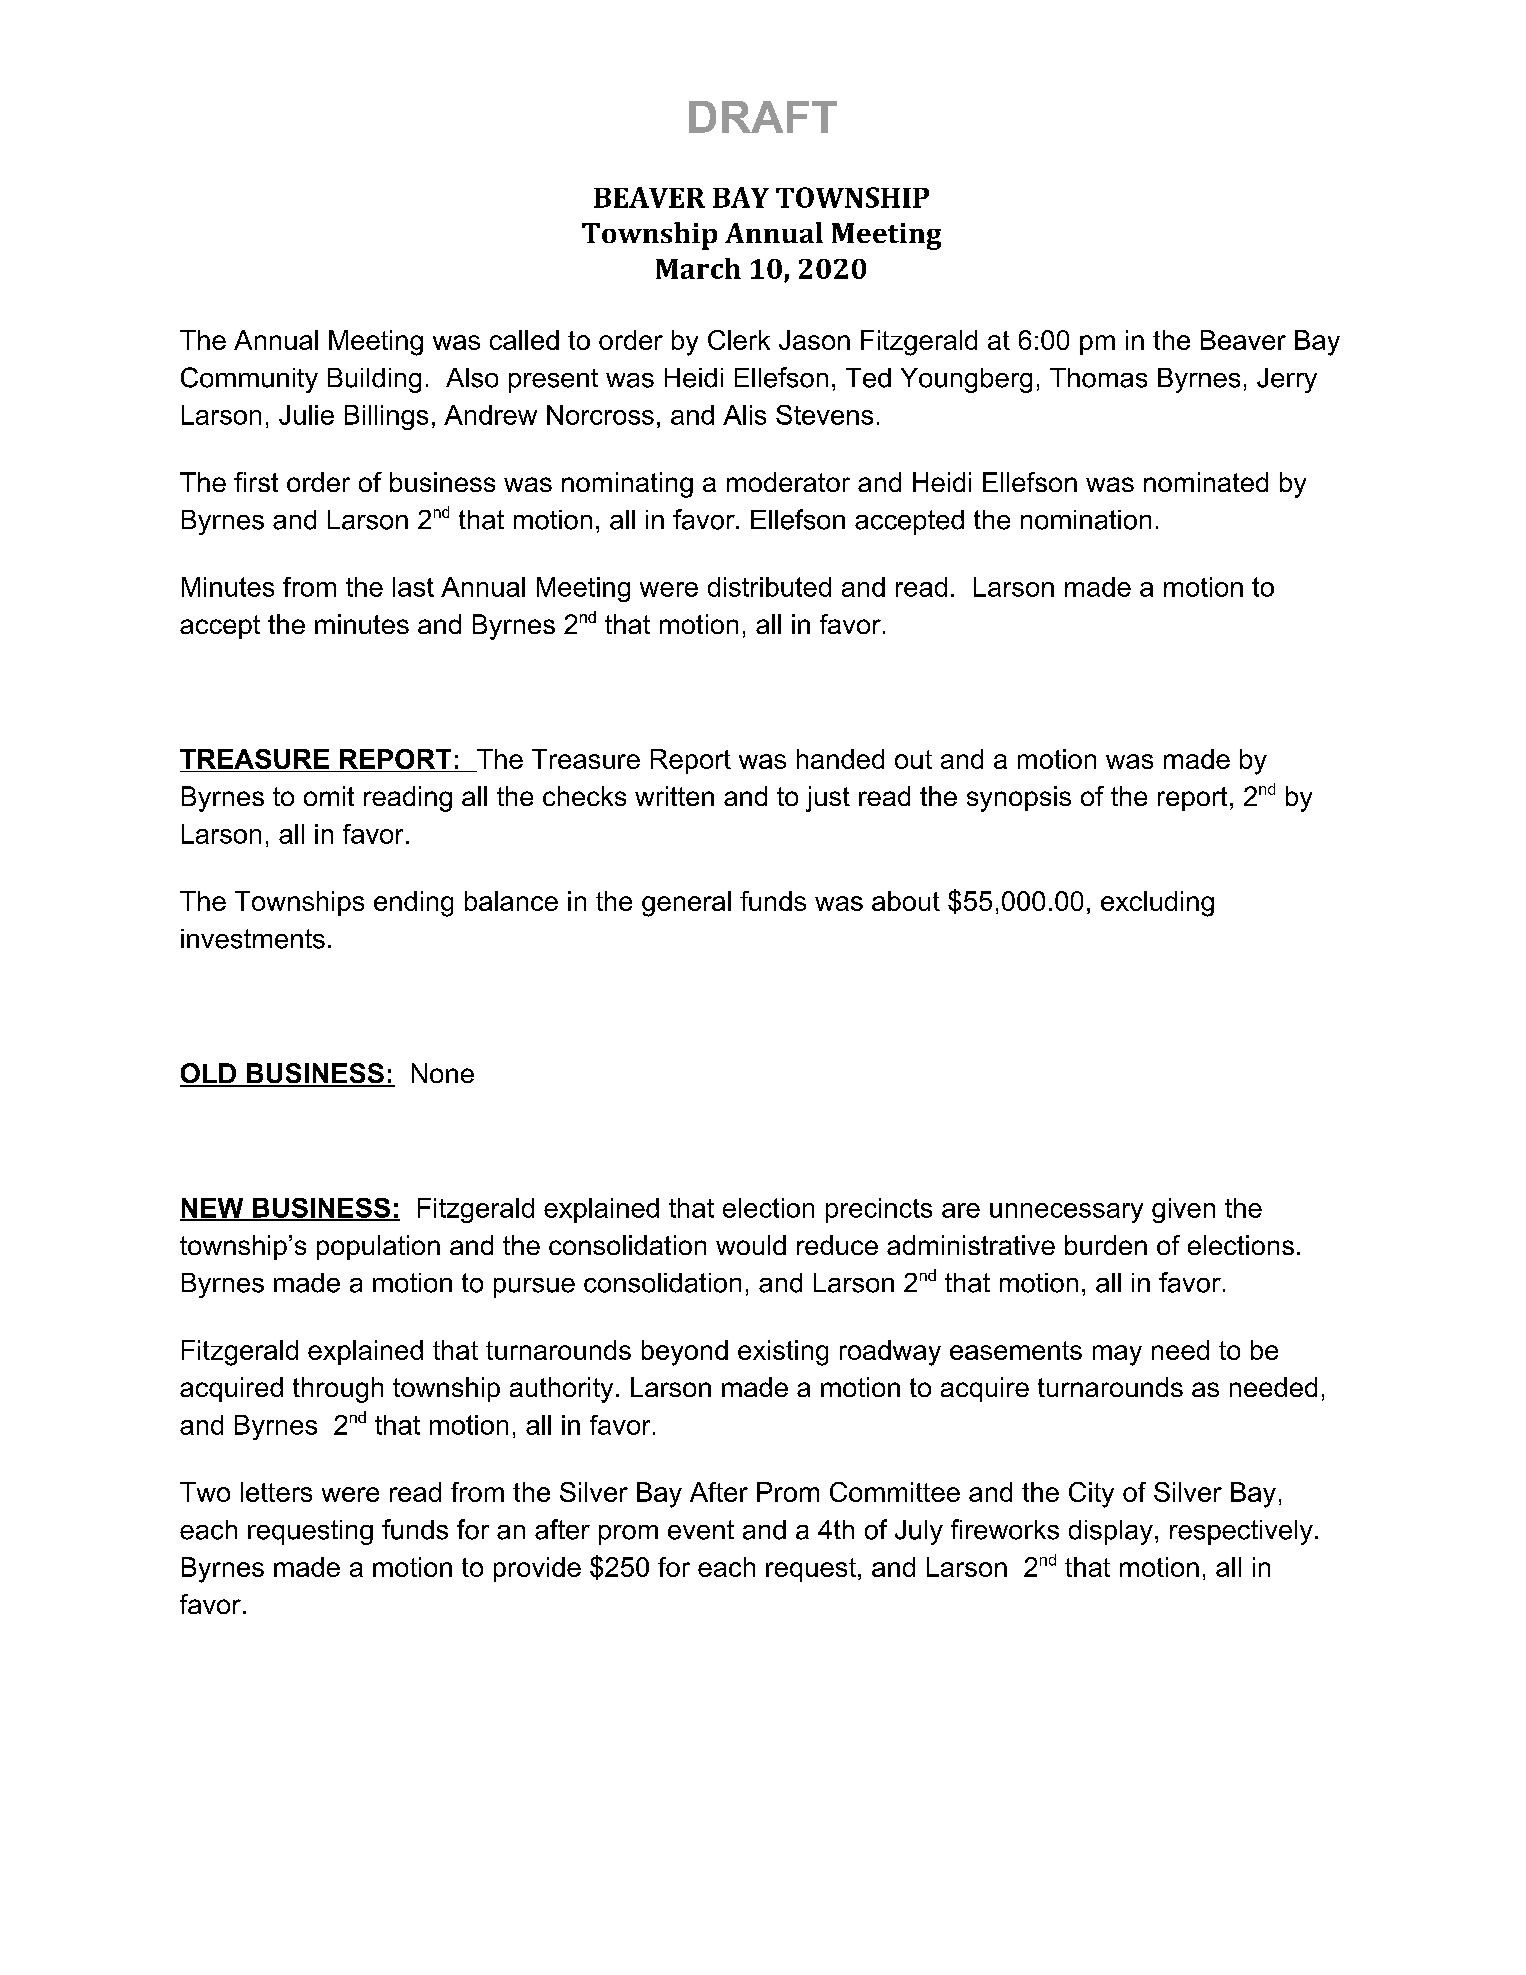  I want to click on precincts, so click(879, 1210).
